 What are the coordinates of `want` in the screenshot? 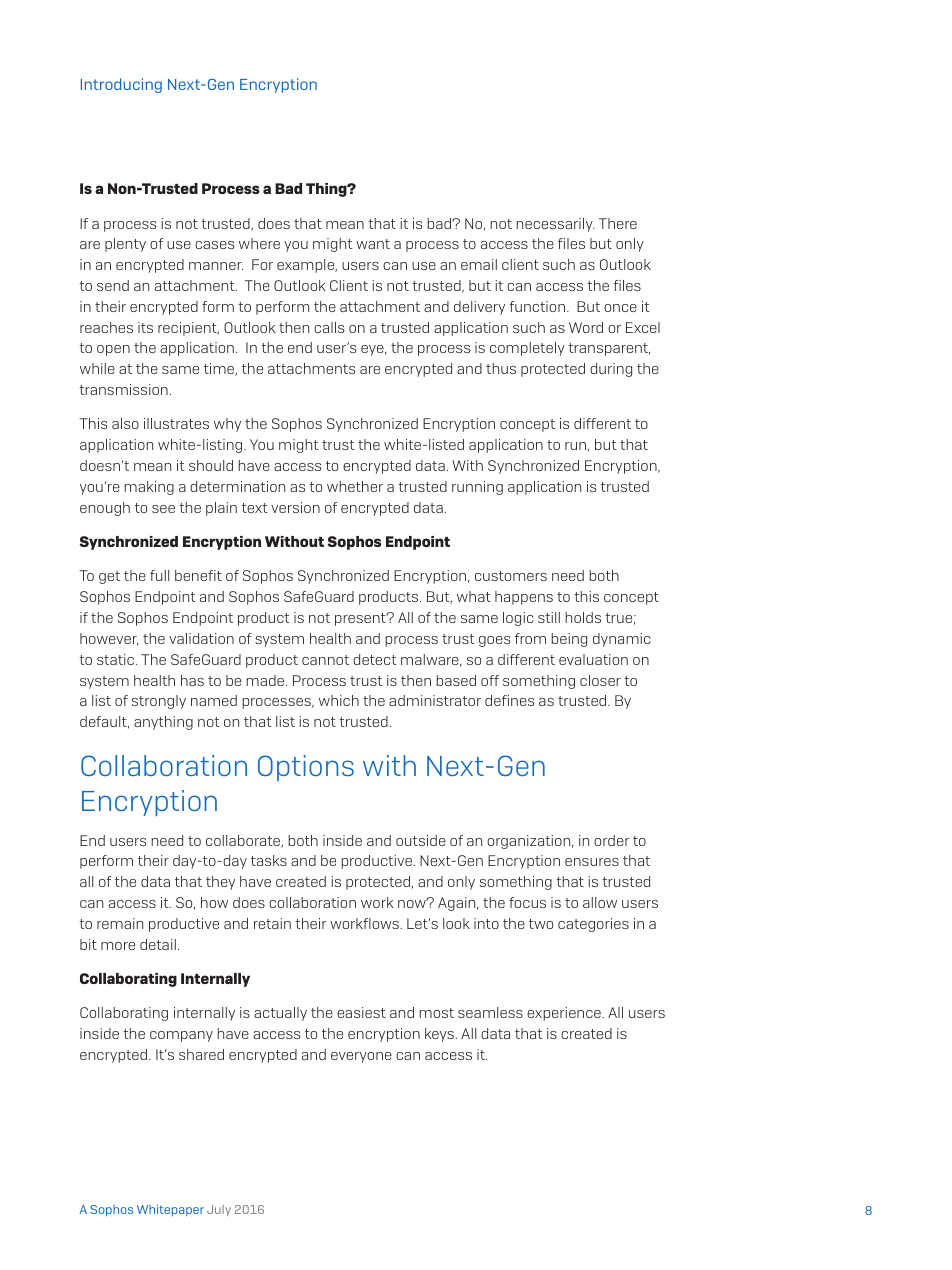 It's located at (373, 244).
